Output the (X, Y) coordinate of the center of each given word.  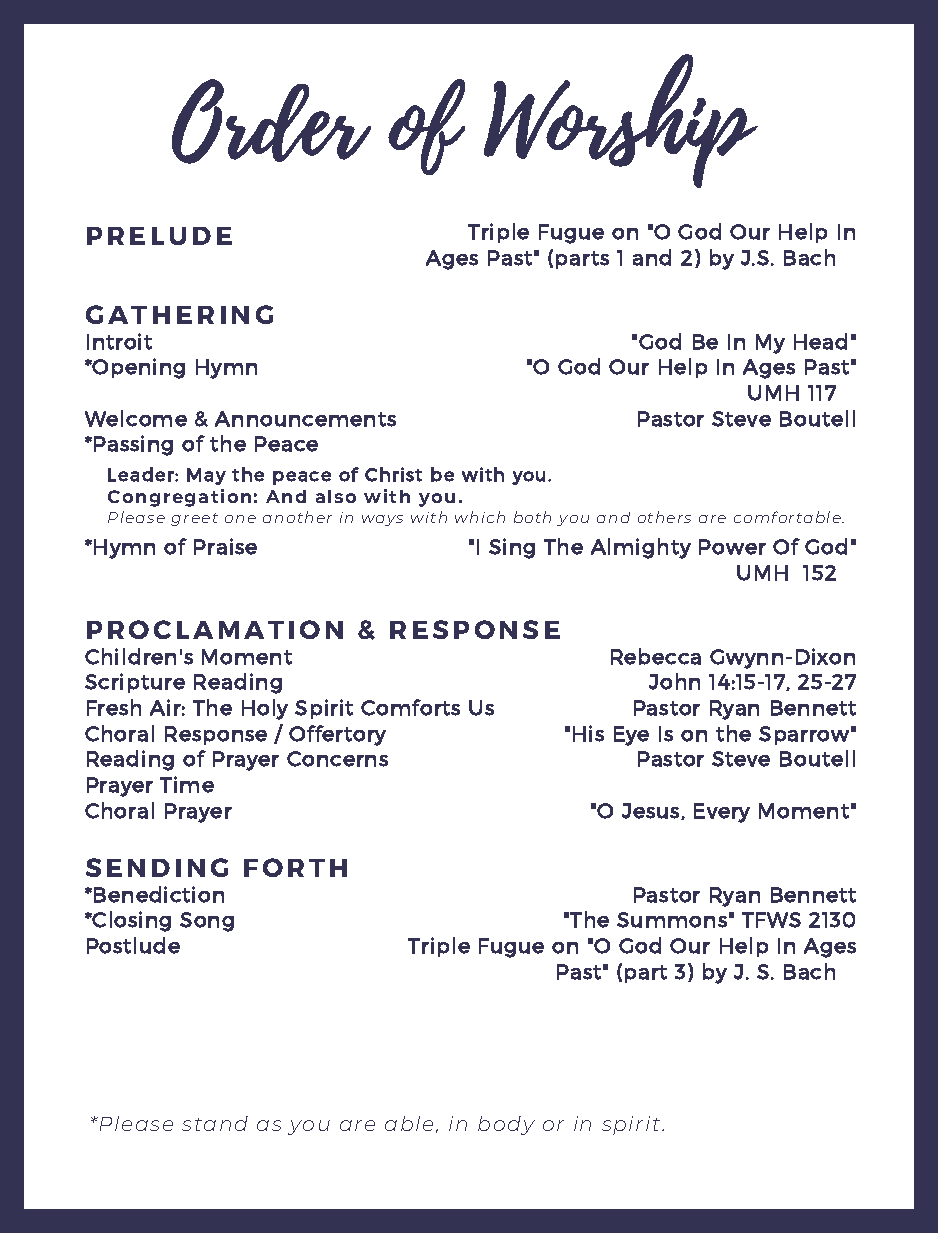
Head (820, 341)
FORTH (295, 867)
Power (732, 547)
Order (271, 121)
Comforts (410, 707)
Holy (265, 709)
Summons (672, 920)
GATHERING (179, 314)
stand (215, 1123)
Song (207, 922)
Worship (621, 121)
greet (194, 519)
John (674, 681)
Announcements (305, 419)
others (664, 517)
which (480, 517)
